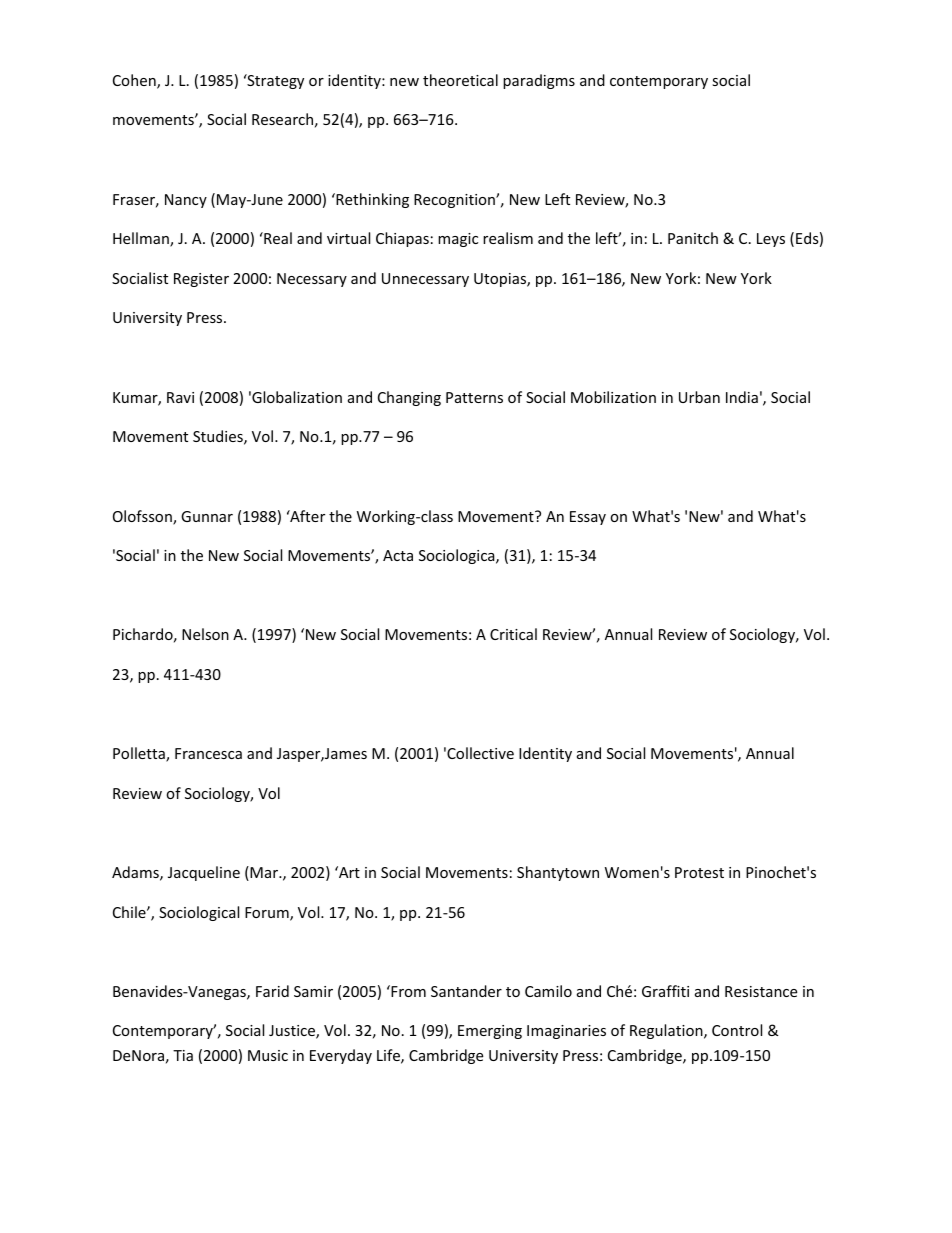  What do you see at coordinates (513, 634) in the screenshot?
I see `Critical` at bounding box center [513, 634].
